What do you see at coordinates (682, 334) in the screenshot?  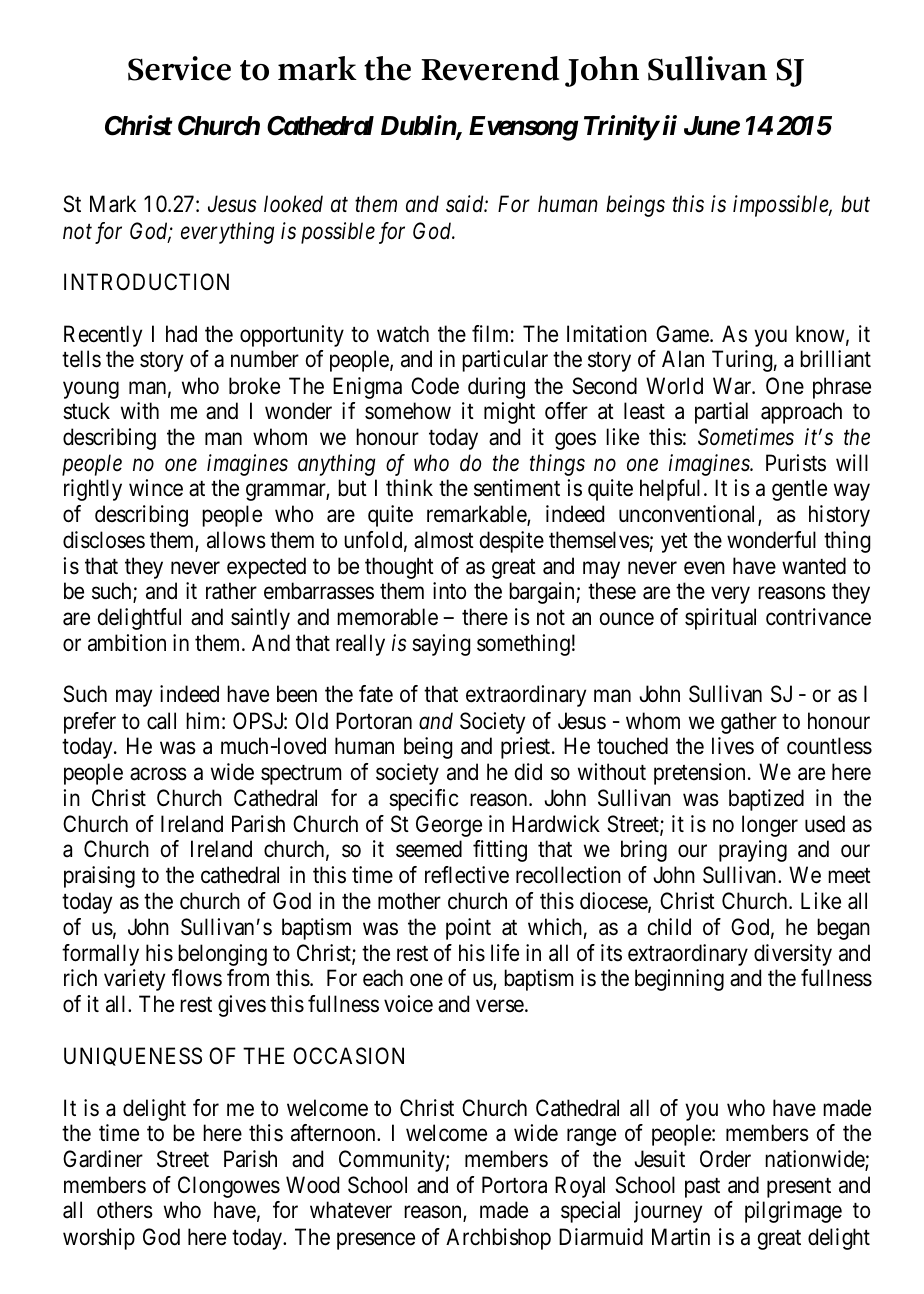 I see `Game` at bounding box center [682, 334].
